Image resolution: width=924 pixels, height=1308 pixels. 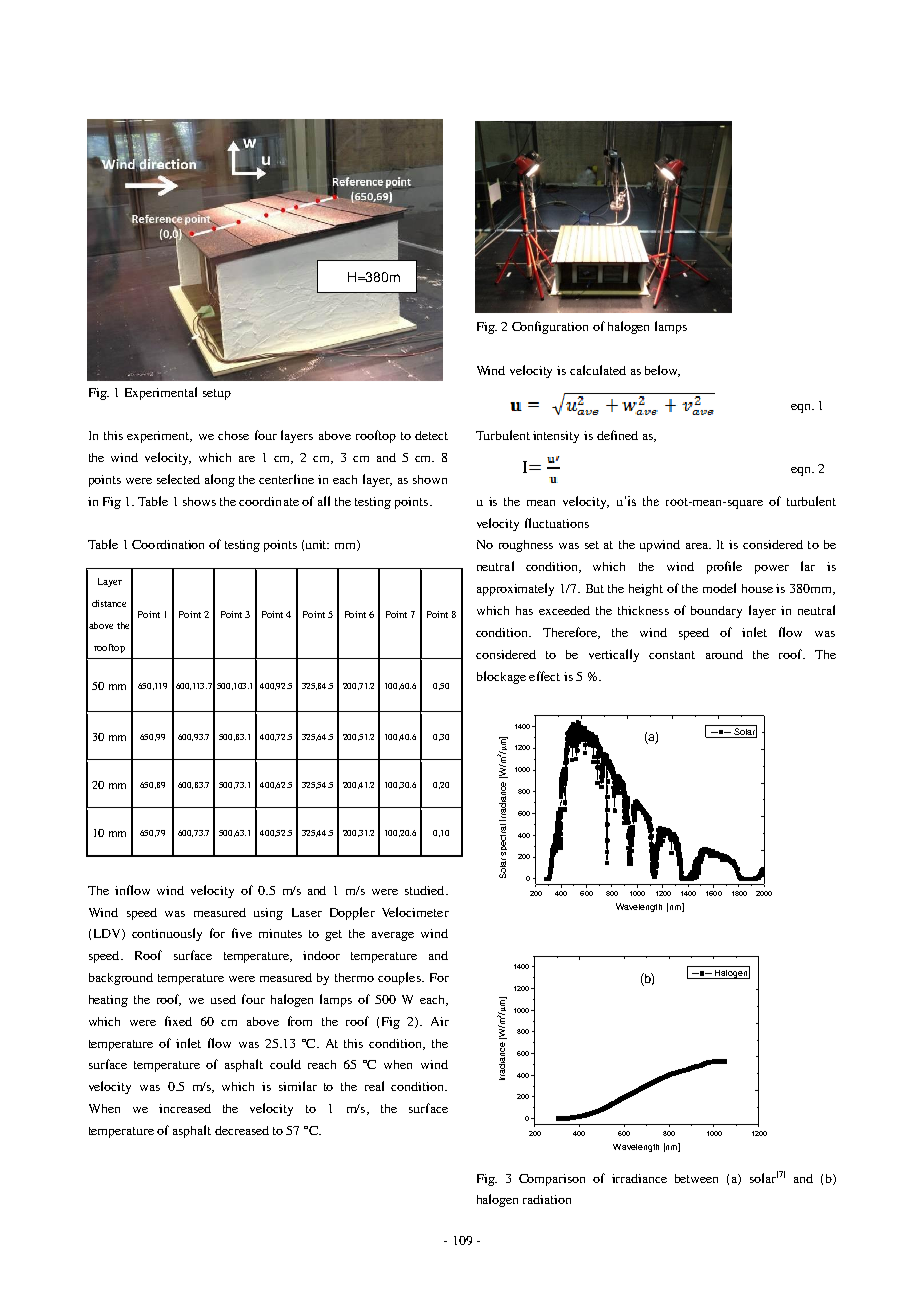 I want to click on below, so click(x=662, y=371).
